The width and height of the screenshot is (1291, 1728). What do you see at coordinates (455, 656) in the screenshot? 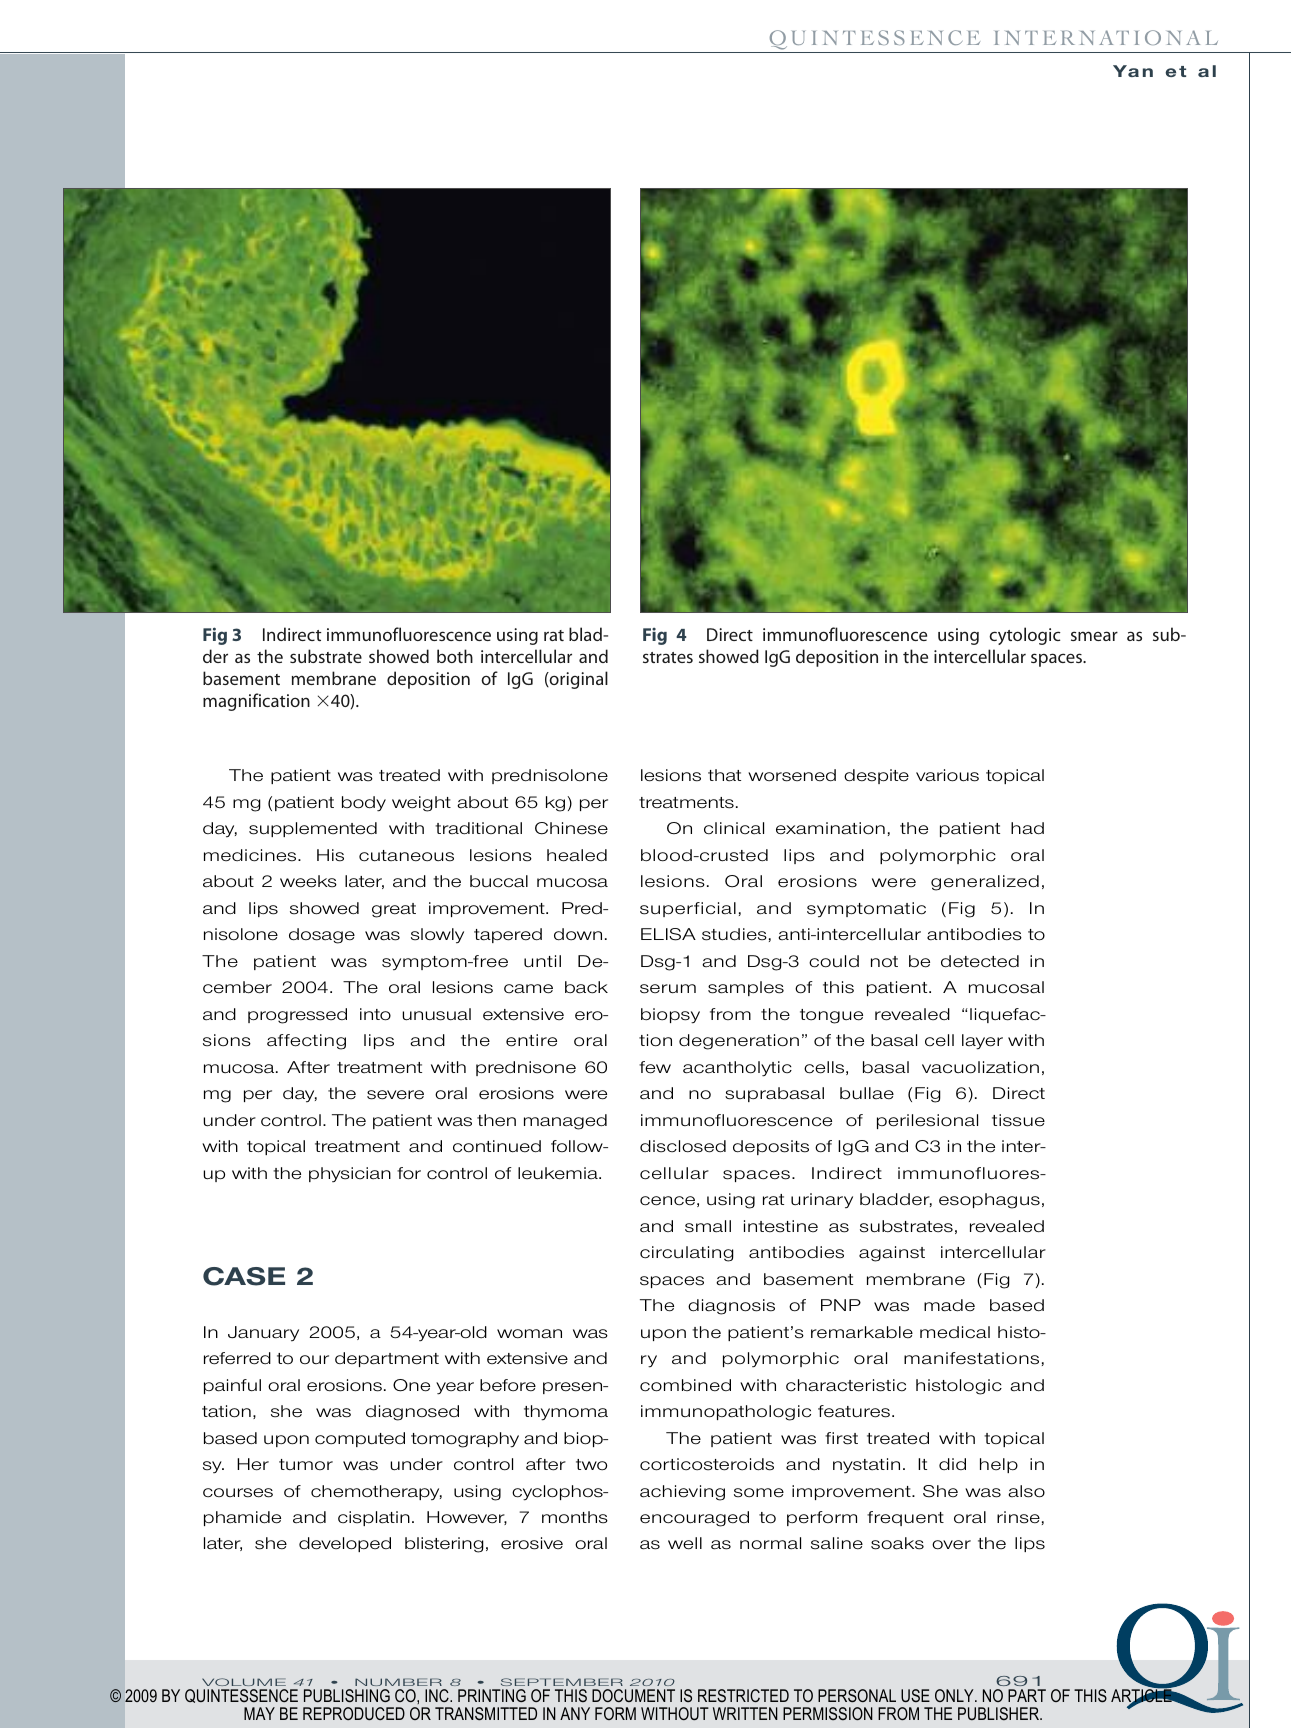
I see `both` at bounding box center [455, 656].
